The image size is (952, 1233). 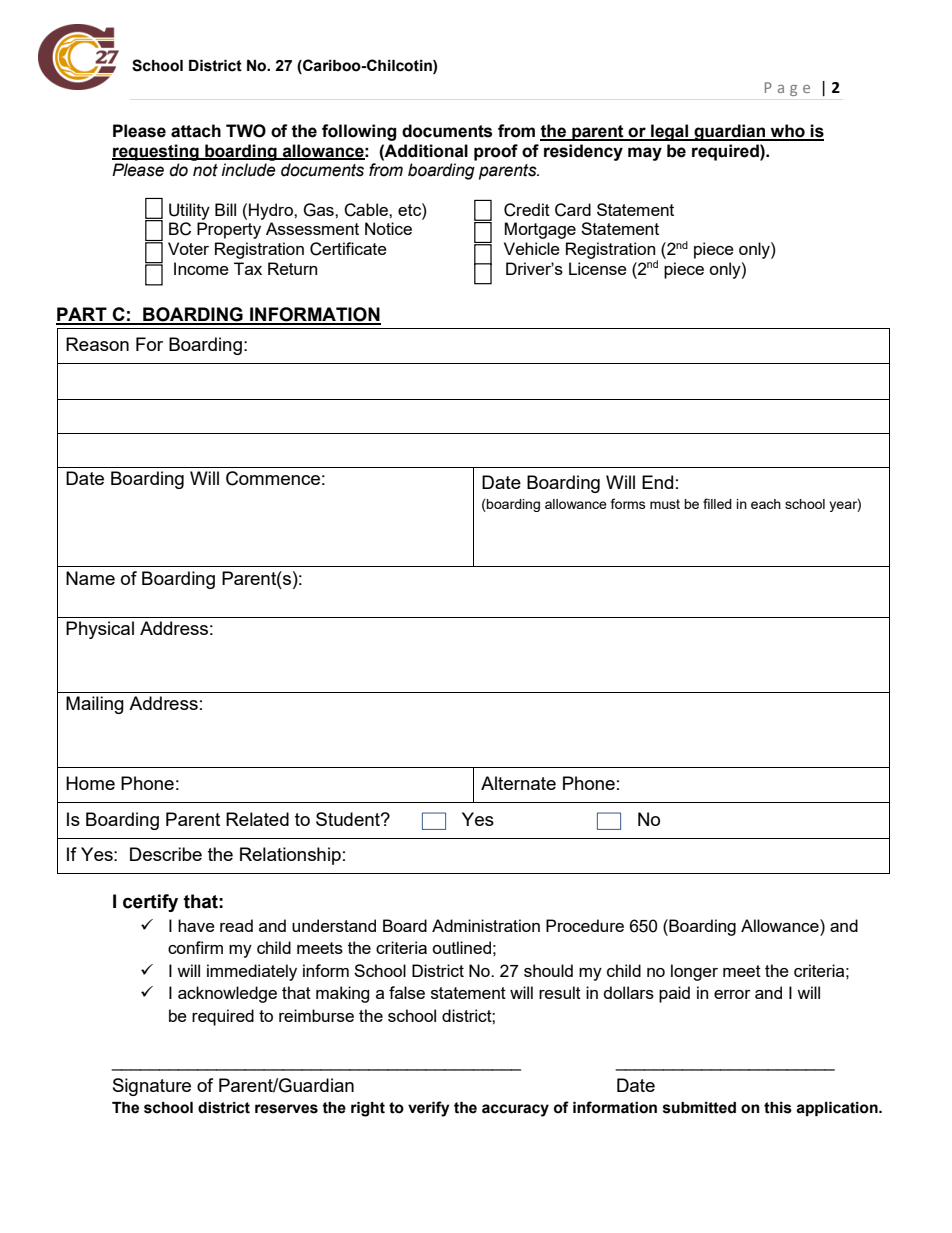 What do you see at coordinates (518, 783) in the page?
I see `Alternate` at bounding box center [518, 783].
